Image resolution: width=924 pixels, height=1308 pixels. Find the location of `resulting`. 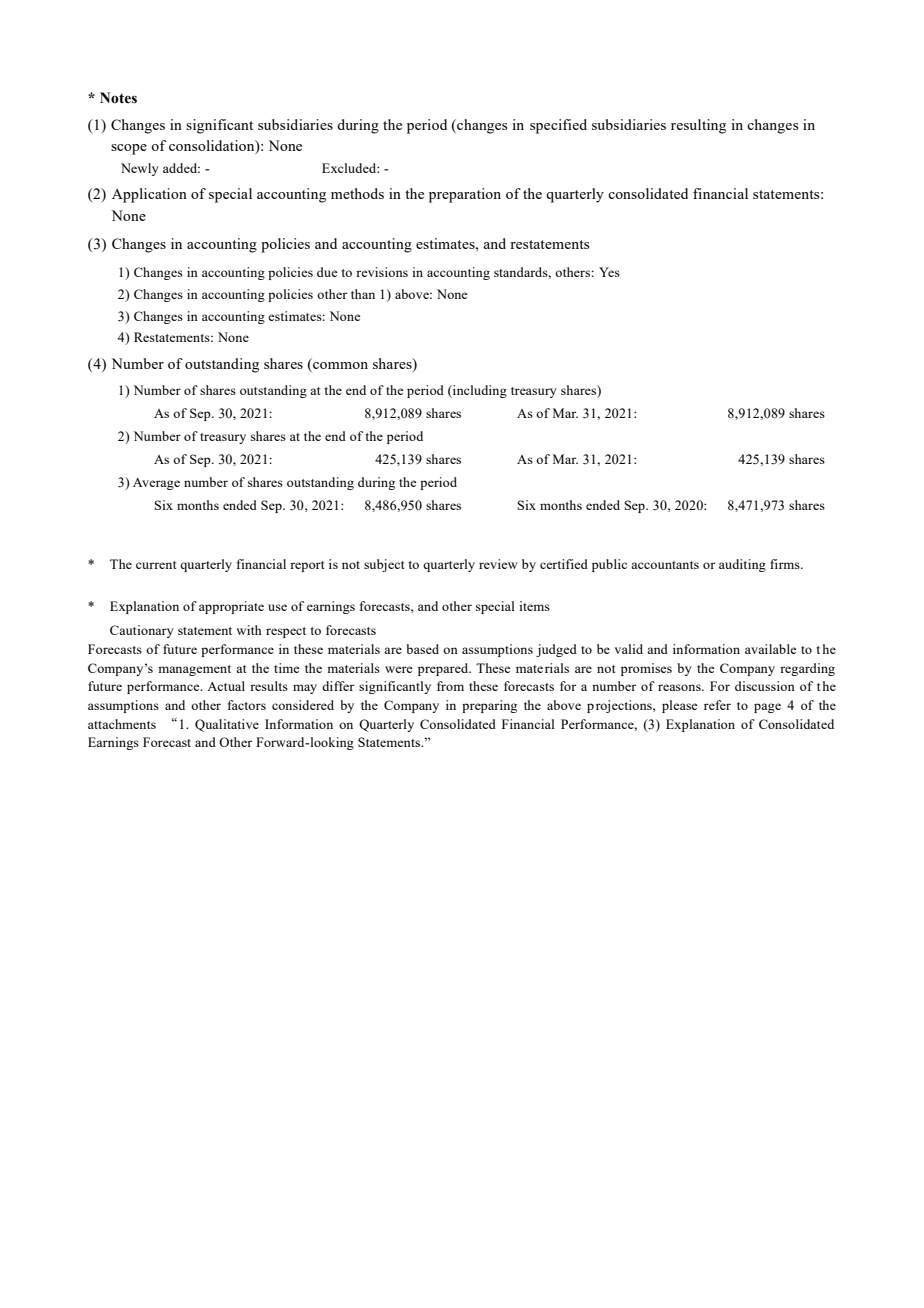

resulting is located at coordinates (698, 126).
